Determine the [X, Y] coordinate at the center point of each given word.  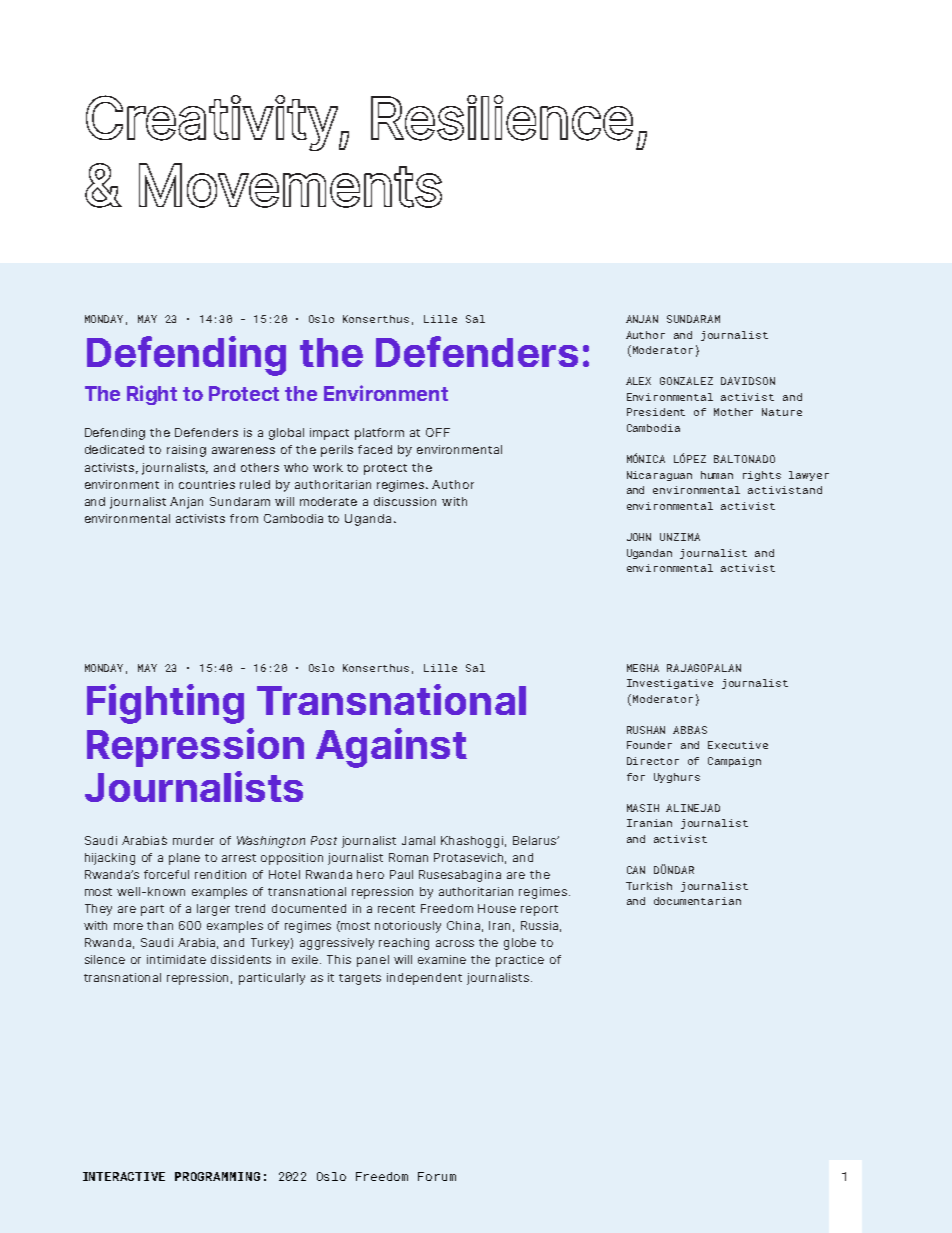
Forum [437, 1176]
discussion [405, 501]
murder [193, 840]
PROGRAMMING [217, 1176]
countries [207, 484]
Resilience [502, 118]
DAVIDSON [748, 381]
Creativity [212, 123]
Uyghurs [677, 778]
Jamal [418, 840]
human [717, 475]
